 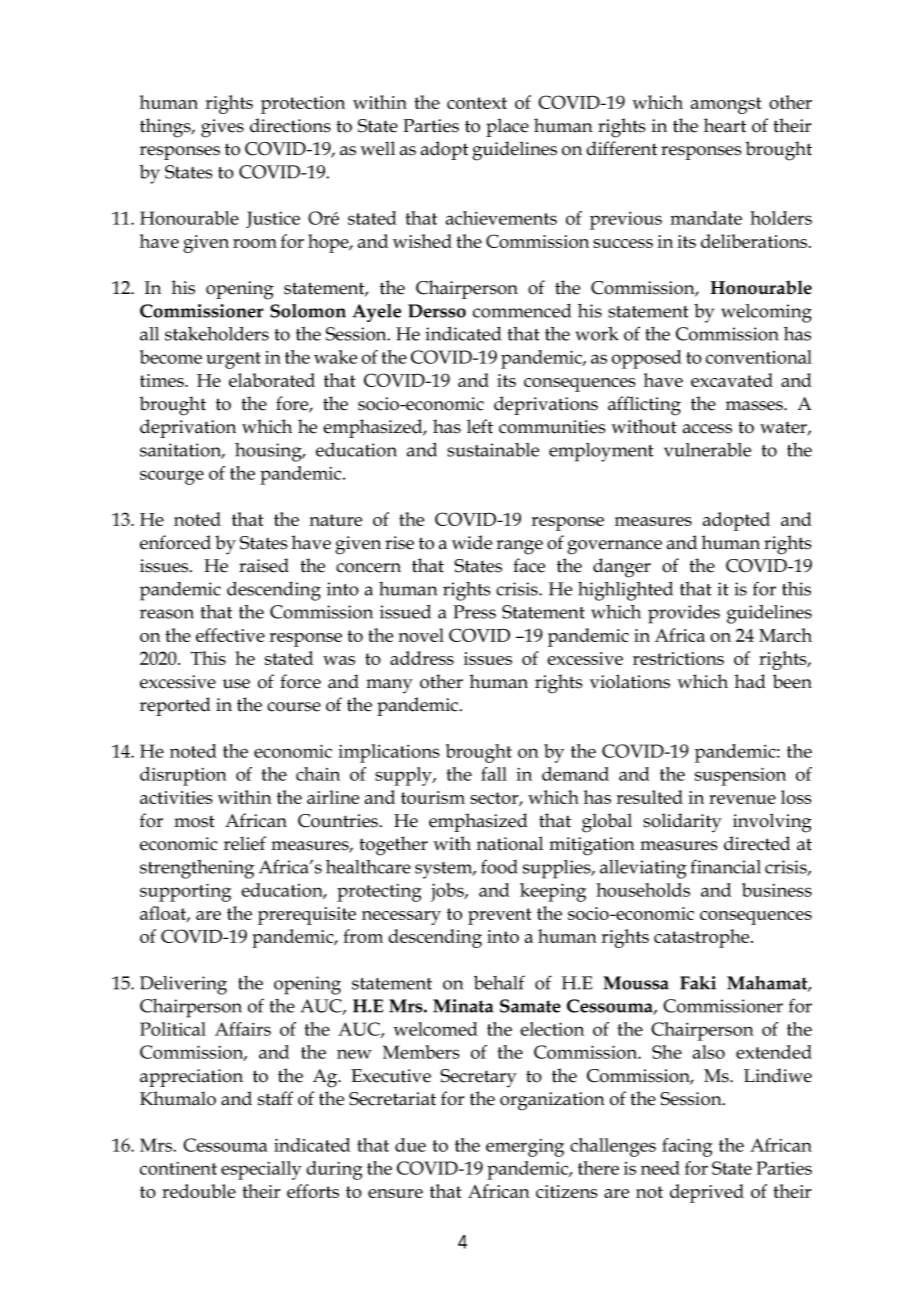 What do you see at coordinates (507, 127) in the screenshot?
I see `place` at bounding box center [507, 127].
